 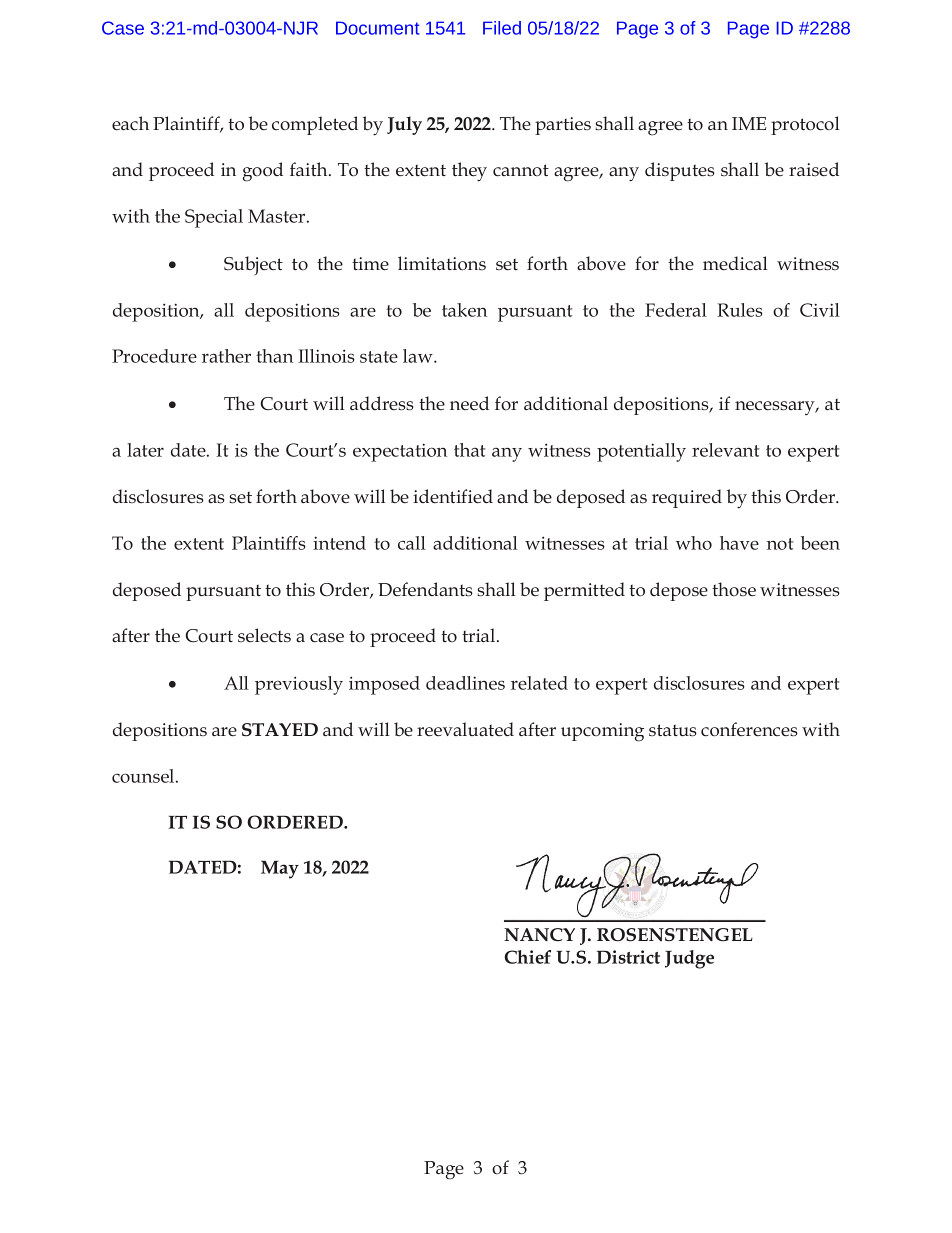 What do you see at coordinates (539, 935) in the image?
I see `NANCY` at bounding box center [539, 935].
